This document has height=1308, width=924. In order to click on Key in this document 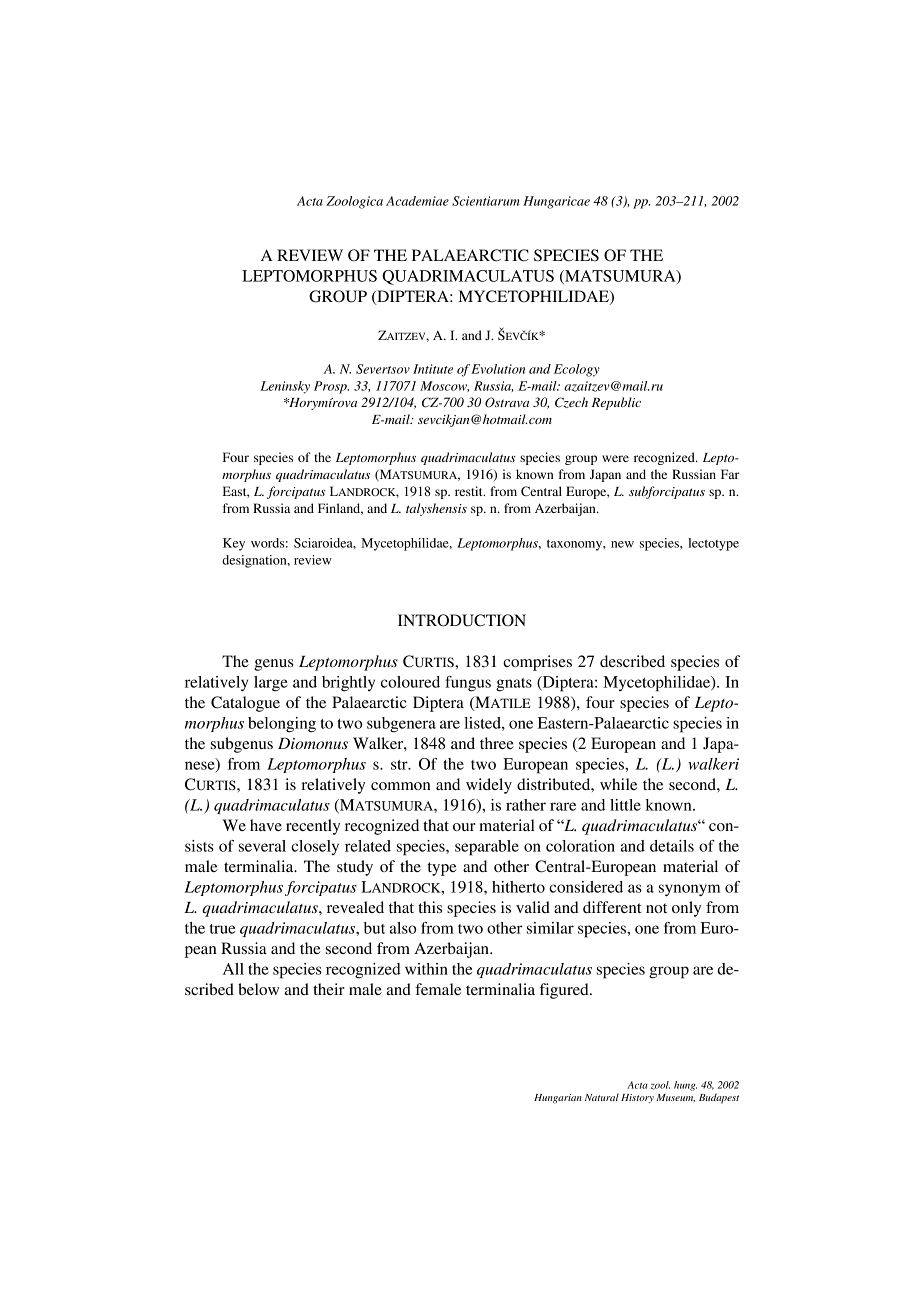, I will do `click(234, 544)`.
